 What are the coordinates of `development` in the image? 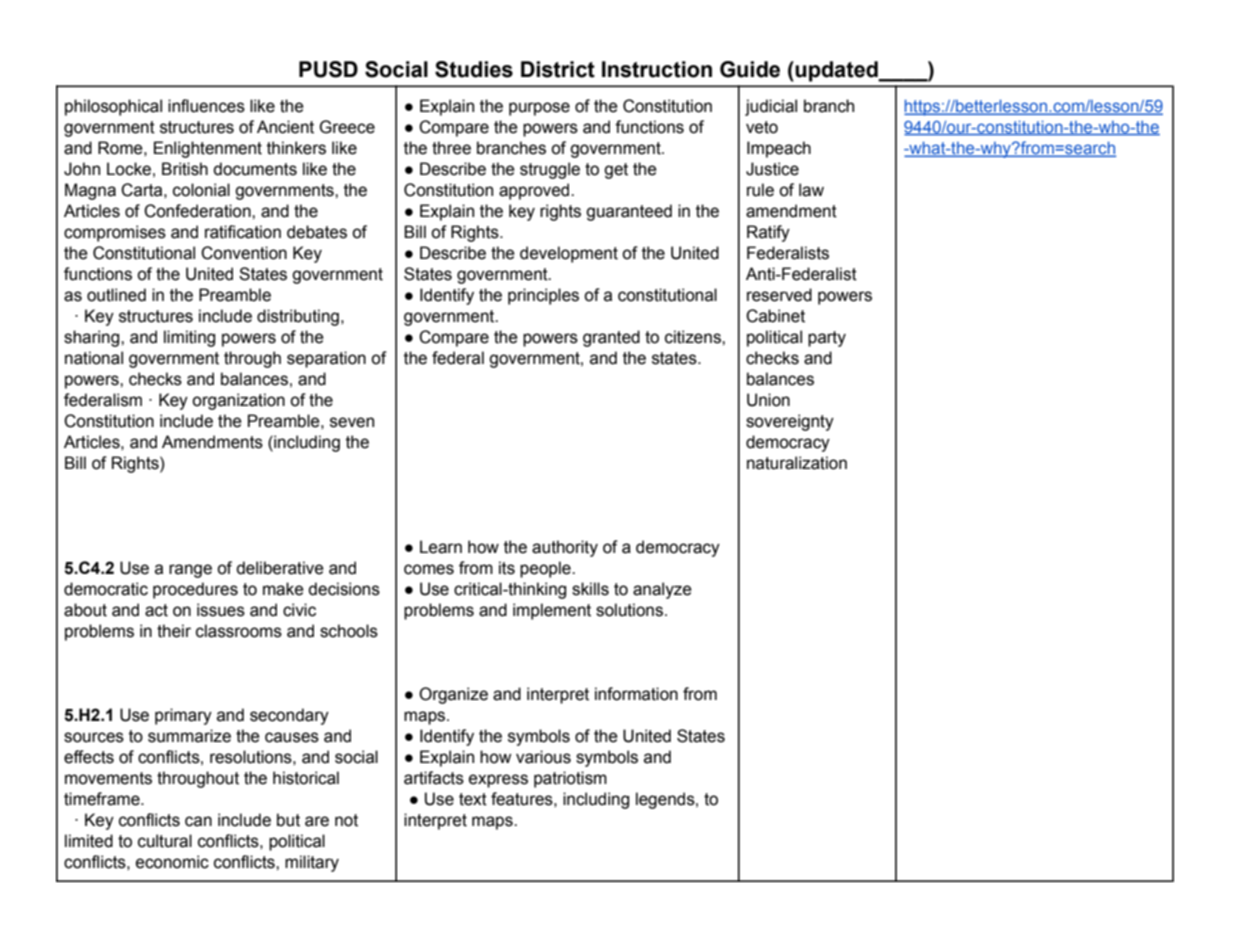 It's located at (569, 254).
